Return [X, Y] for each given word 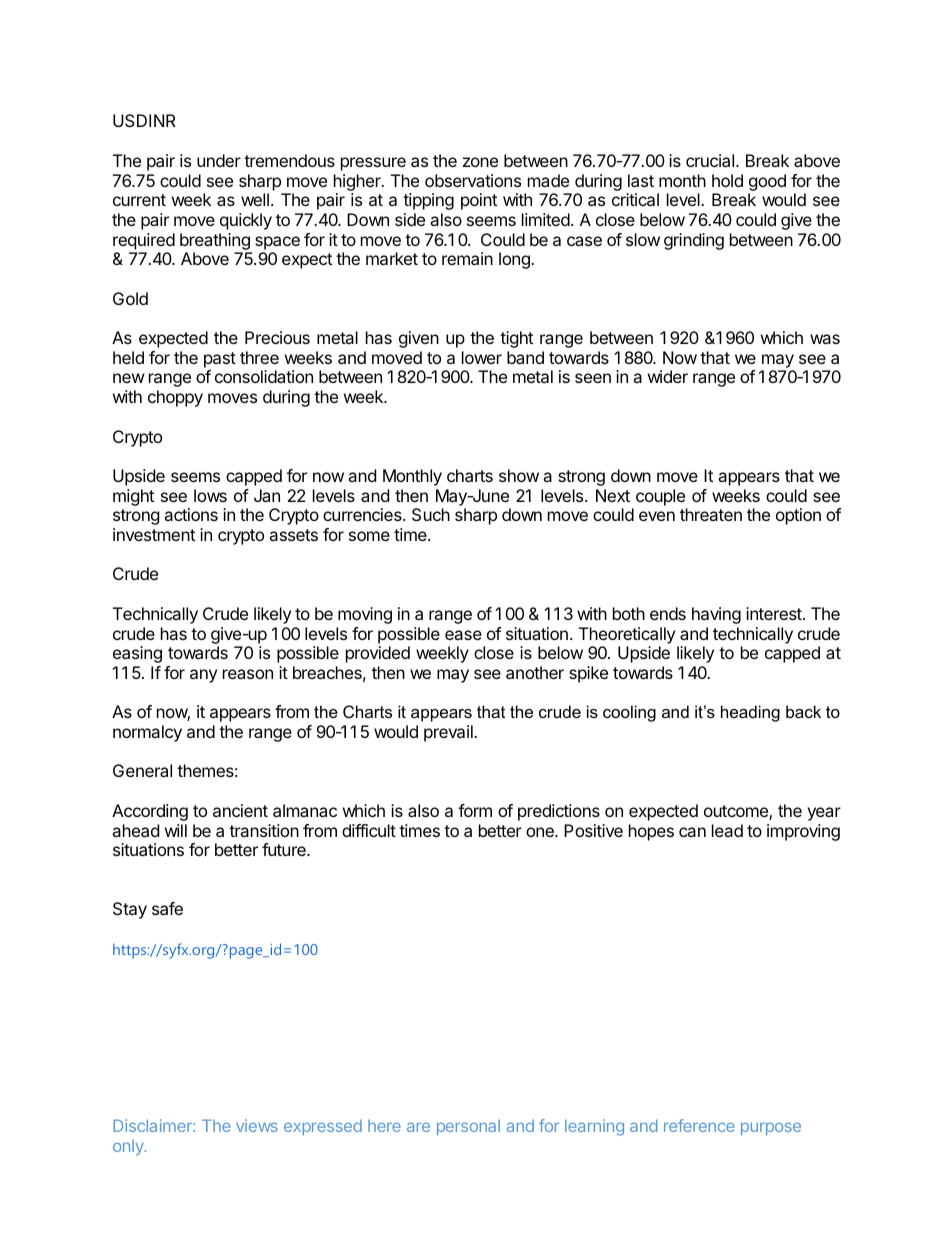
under [219, 160]
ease [463, 635]
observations [473, 180]
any [203, 676]
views [257, 1125]
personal [468, 1128]
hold [727, 180]
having [716, 615]
